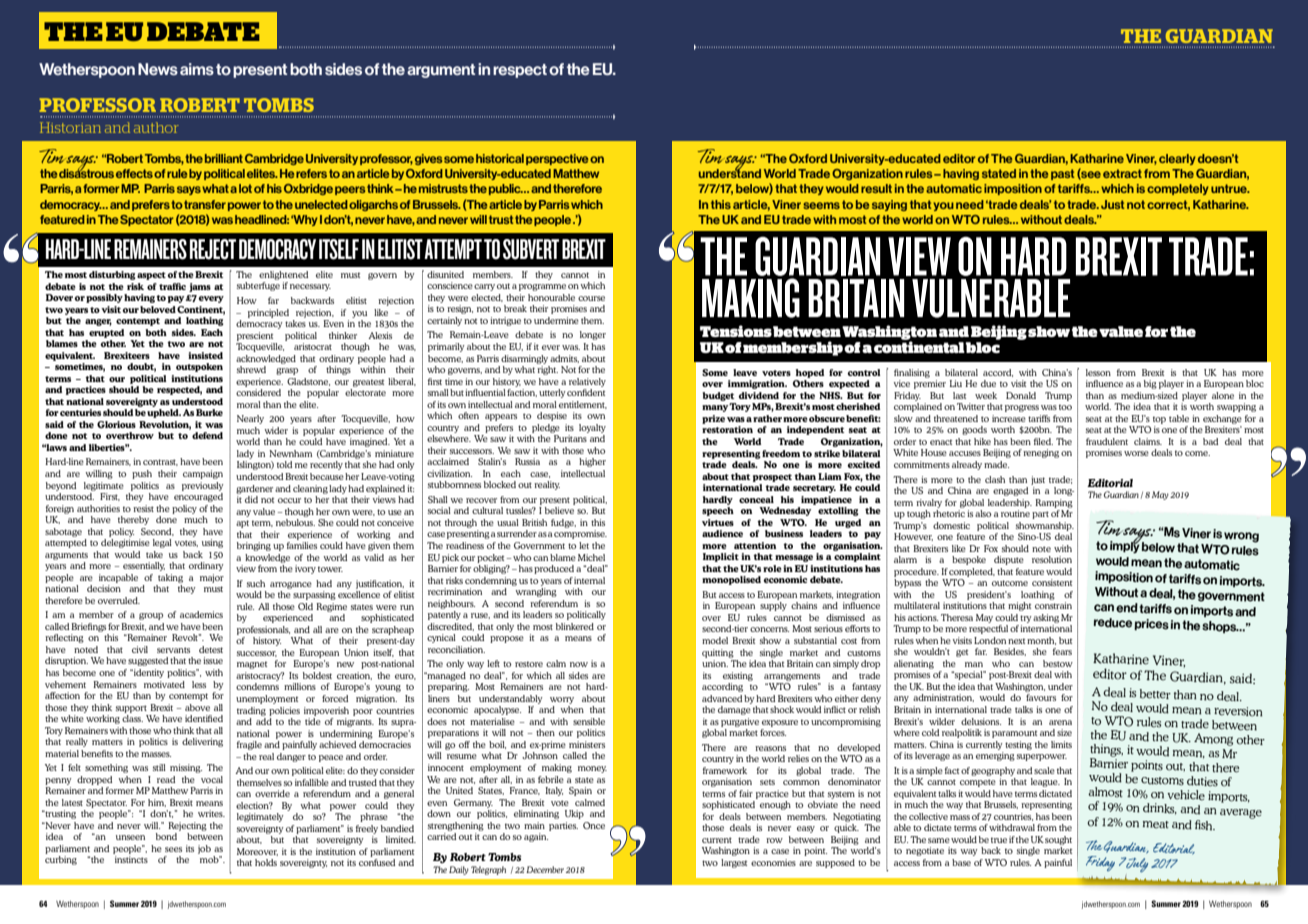 The width and height of the screenshot is (1308, 924). What do you see at coordinates (158, 69) in the screenshot?
I see `News` at bounding box center [158, 69].
